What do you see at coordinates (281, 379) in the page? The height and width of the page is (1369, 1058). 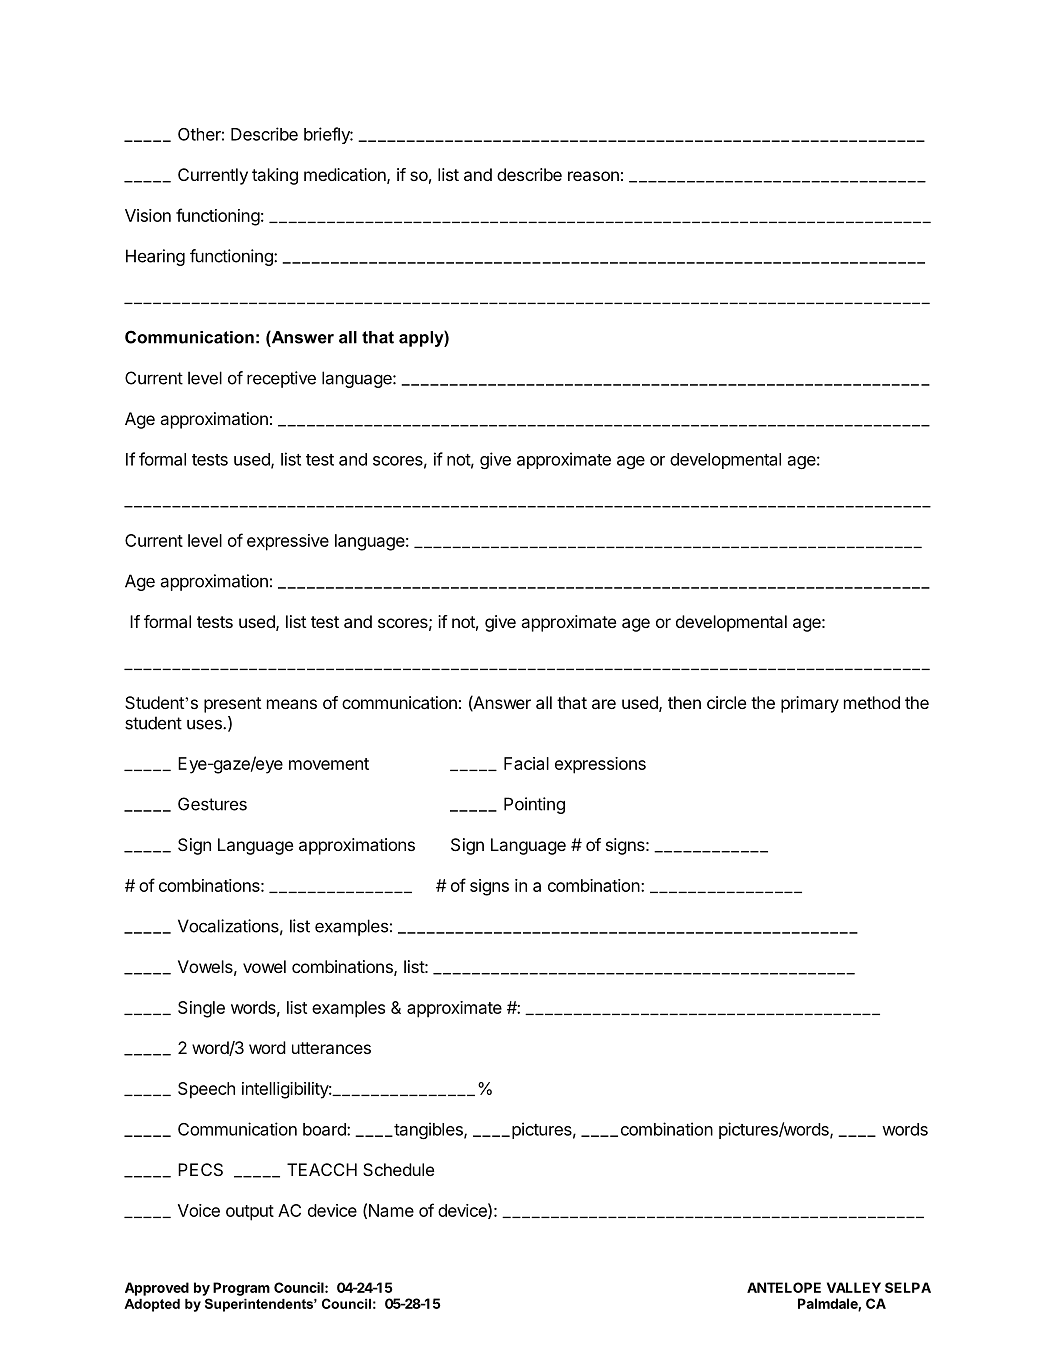 I see `receptive` at bounding box center [281, 379].
